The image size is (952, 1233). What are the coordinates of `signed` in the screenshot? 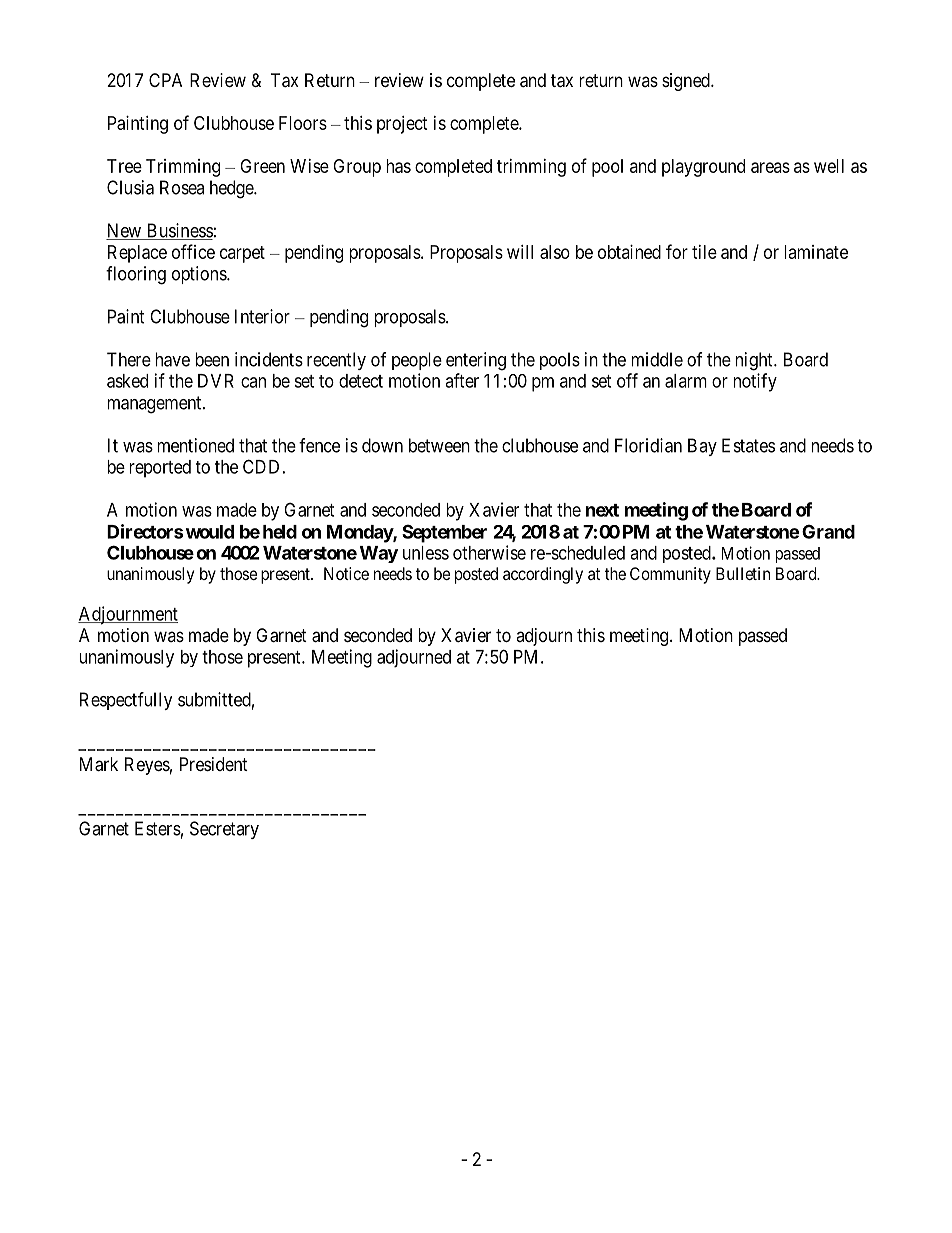 It's located at (687, 82).
